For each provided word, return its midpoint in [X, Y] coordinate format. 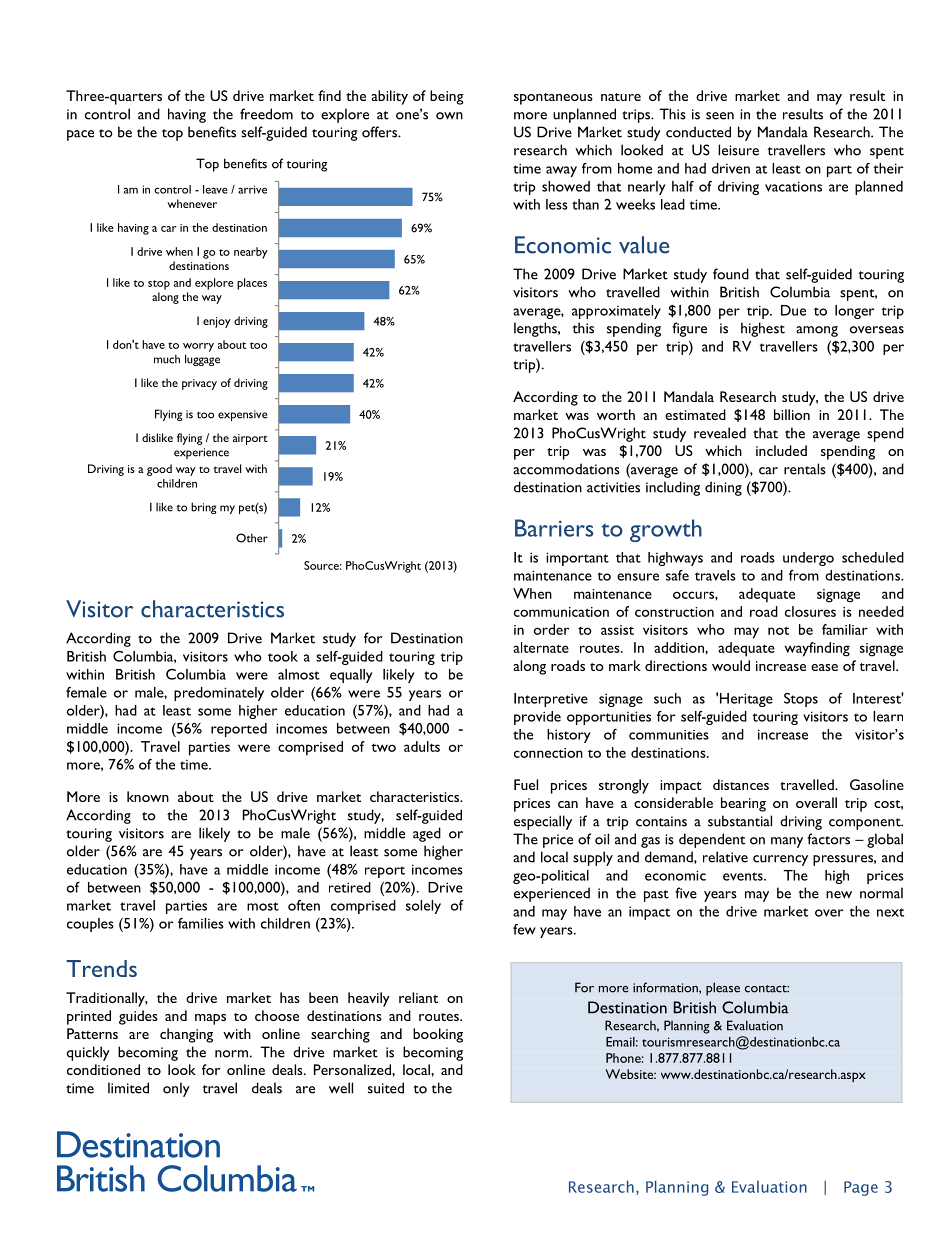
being [447, 97]
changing [186, 1035]
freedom [266, 114]
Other [252, 538]
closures [810, 611]
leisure [738, 150]
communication [561, 612]
